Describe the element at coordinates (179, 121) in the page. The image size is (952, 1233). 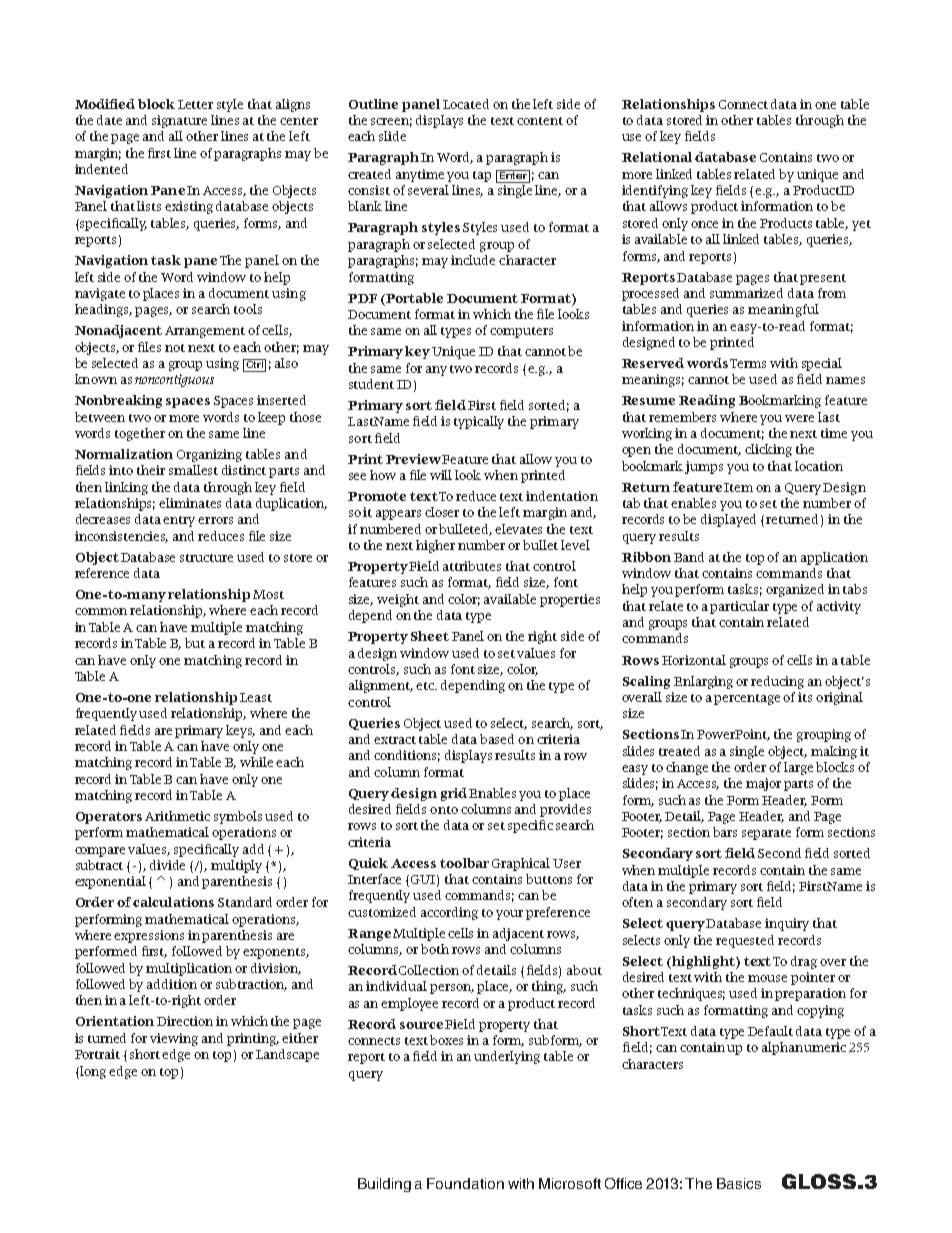
I see `signature` at that location.
